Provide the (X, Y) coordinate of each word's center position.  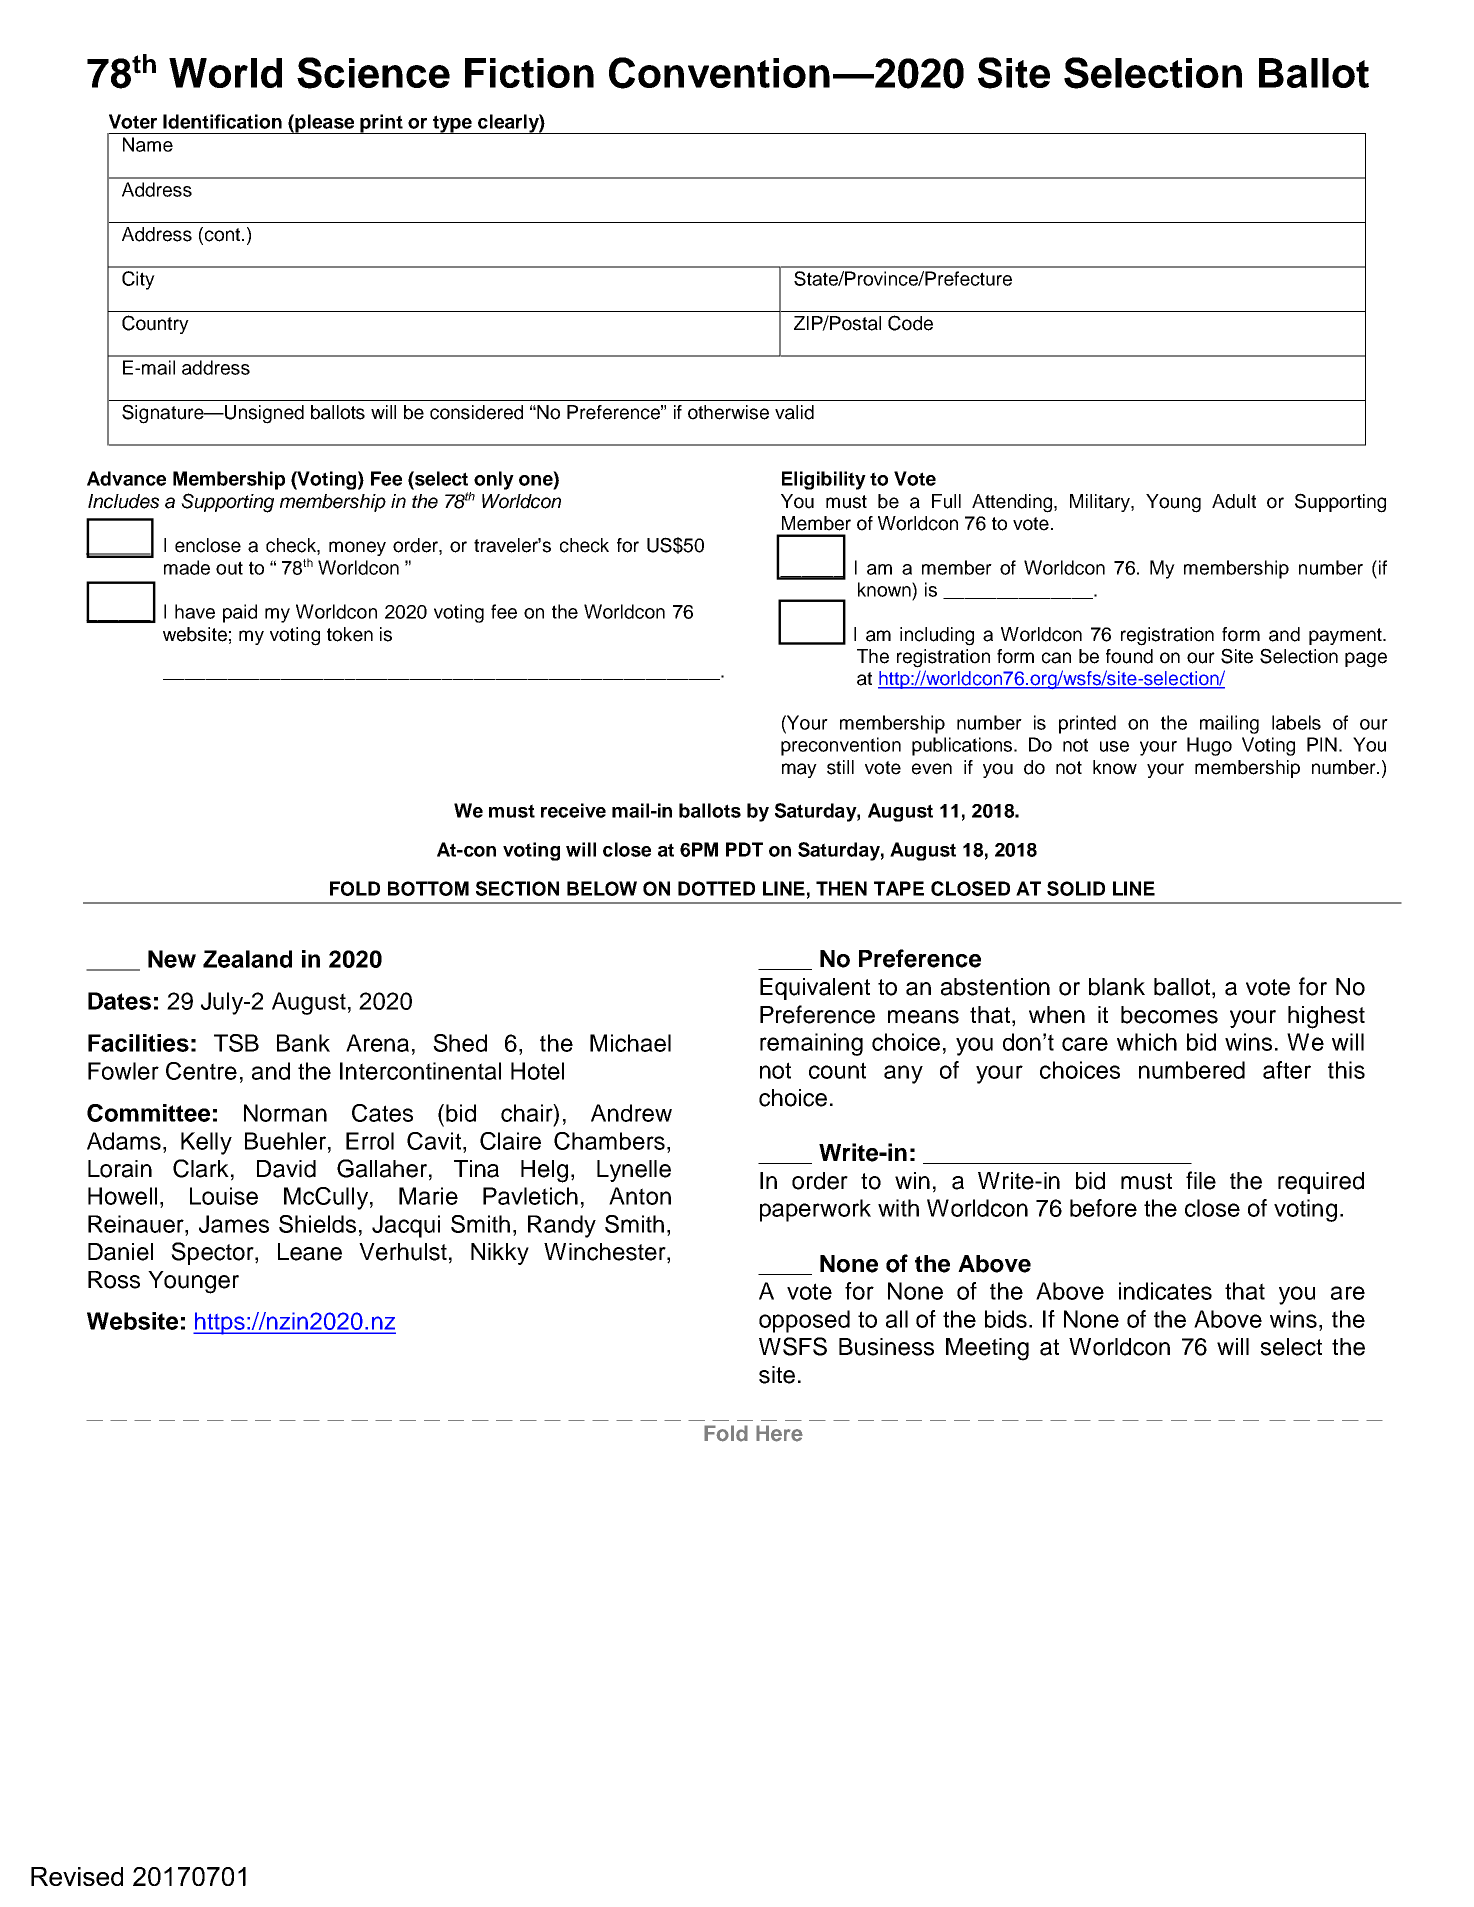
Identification (222, 121)
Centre (201, 1071)
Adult (1234, 501)
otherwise (728, 412)
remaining (811, 1044)
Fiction (529, 73)
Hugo (1209, 746)
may (799, 770)
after (1287, 1070)
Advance (126, 478)
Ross (114, 1280)
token (350, 634)
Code (910, 323)
